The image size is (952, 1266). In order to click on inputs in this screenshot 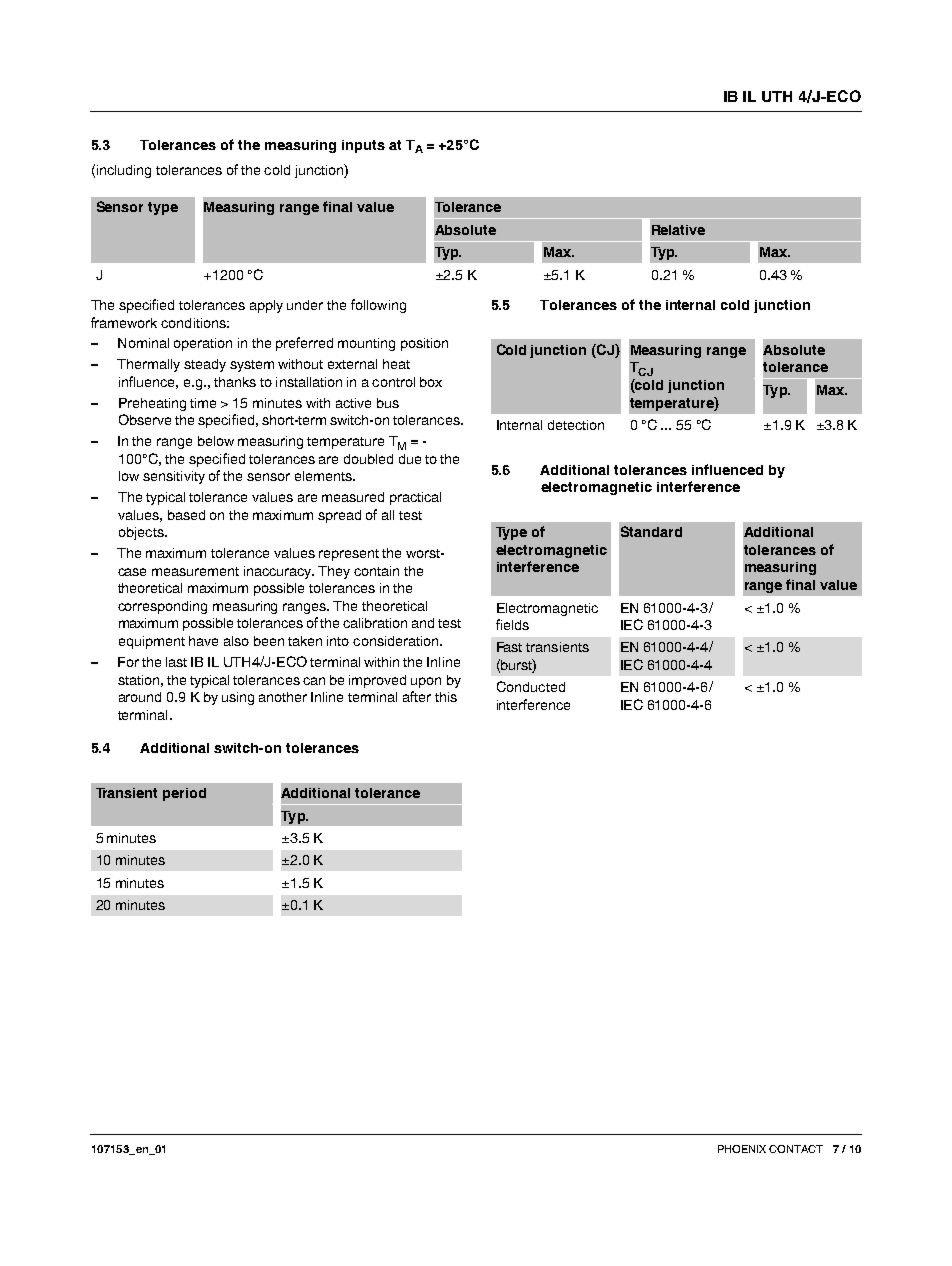, I will do `click(363, 146)`.
